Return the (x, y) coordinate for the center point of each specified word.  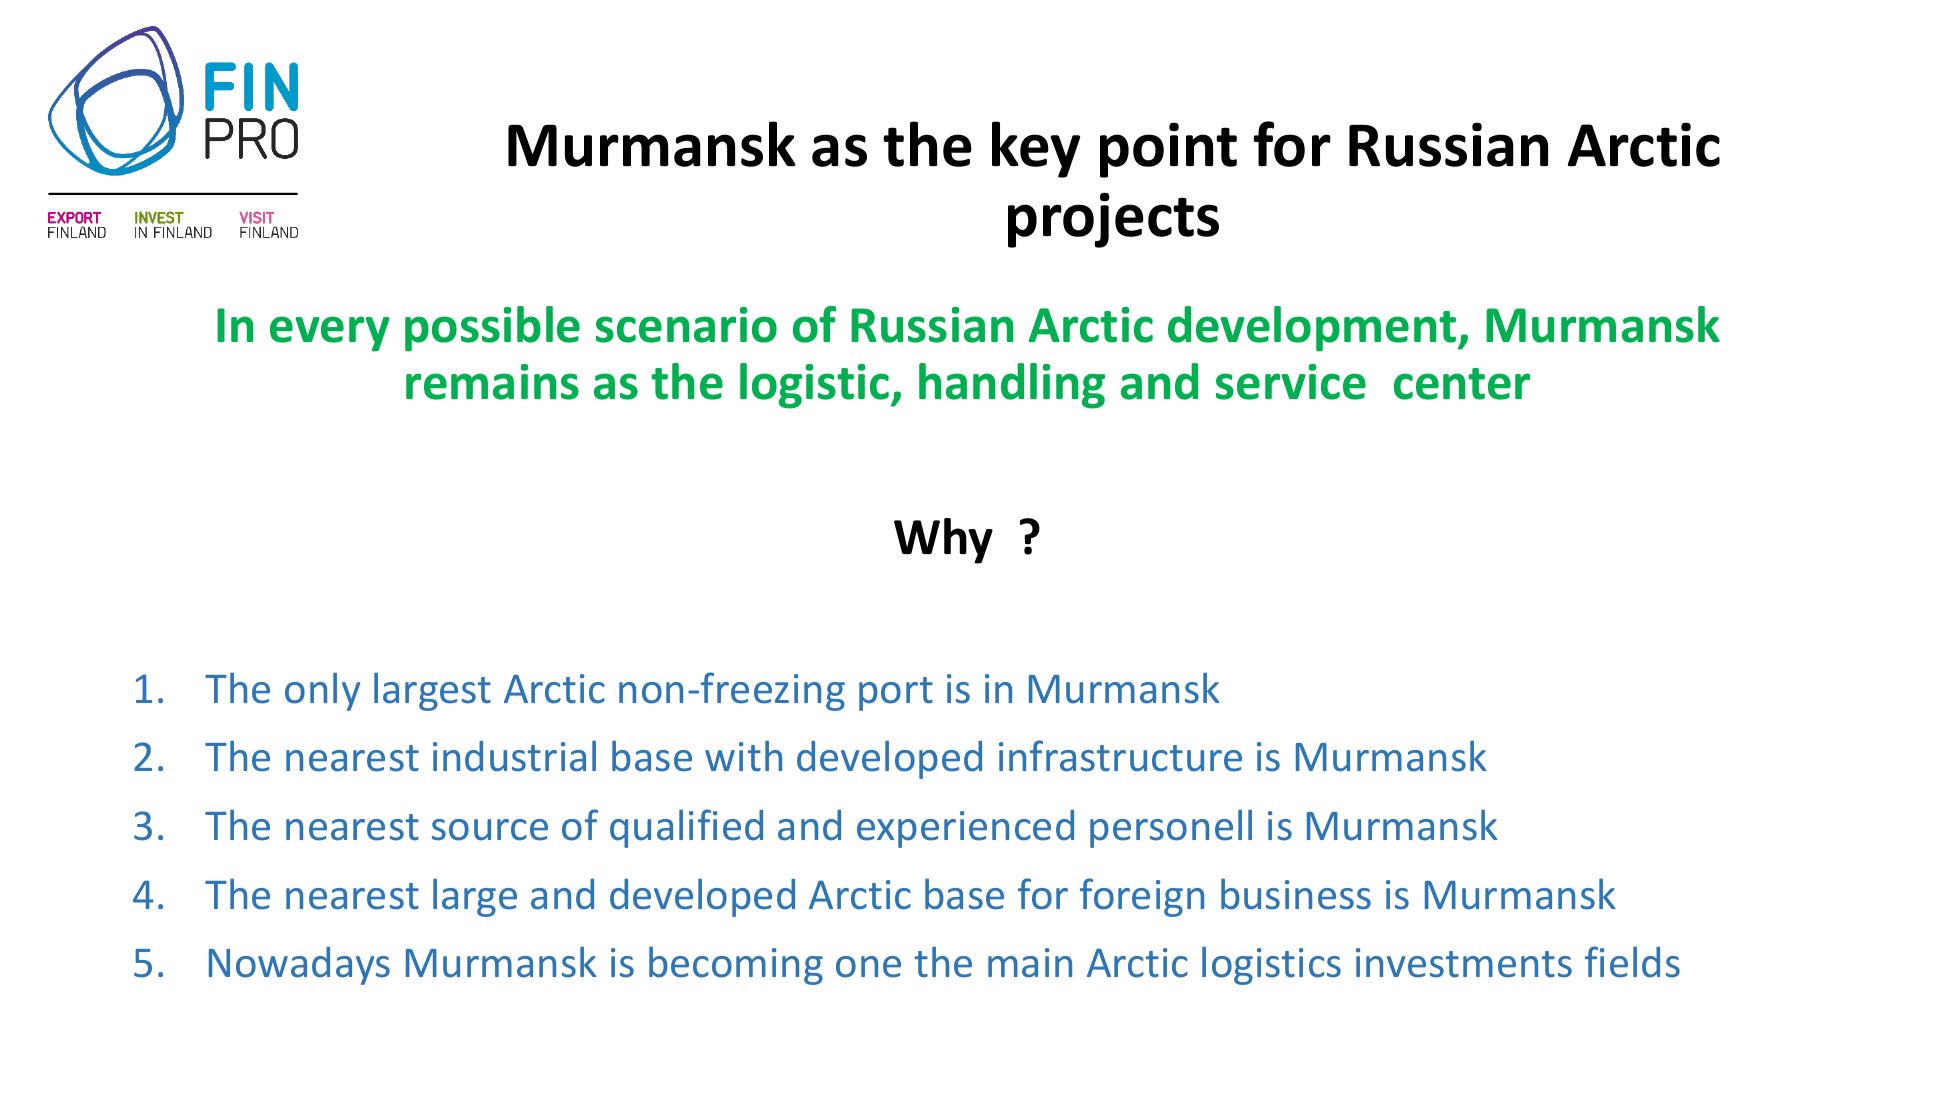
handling (1012, 386)
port (896, 694)
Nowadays (299, 966)
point (1168, 150)
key (1036, 149)
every (330, 334)
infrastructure (1120, 756)
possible (492, 329)
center (1462, 384)
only (322, 691)
